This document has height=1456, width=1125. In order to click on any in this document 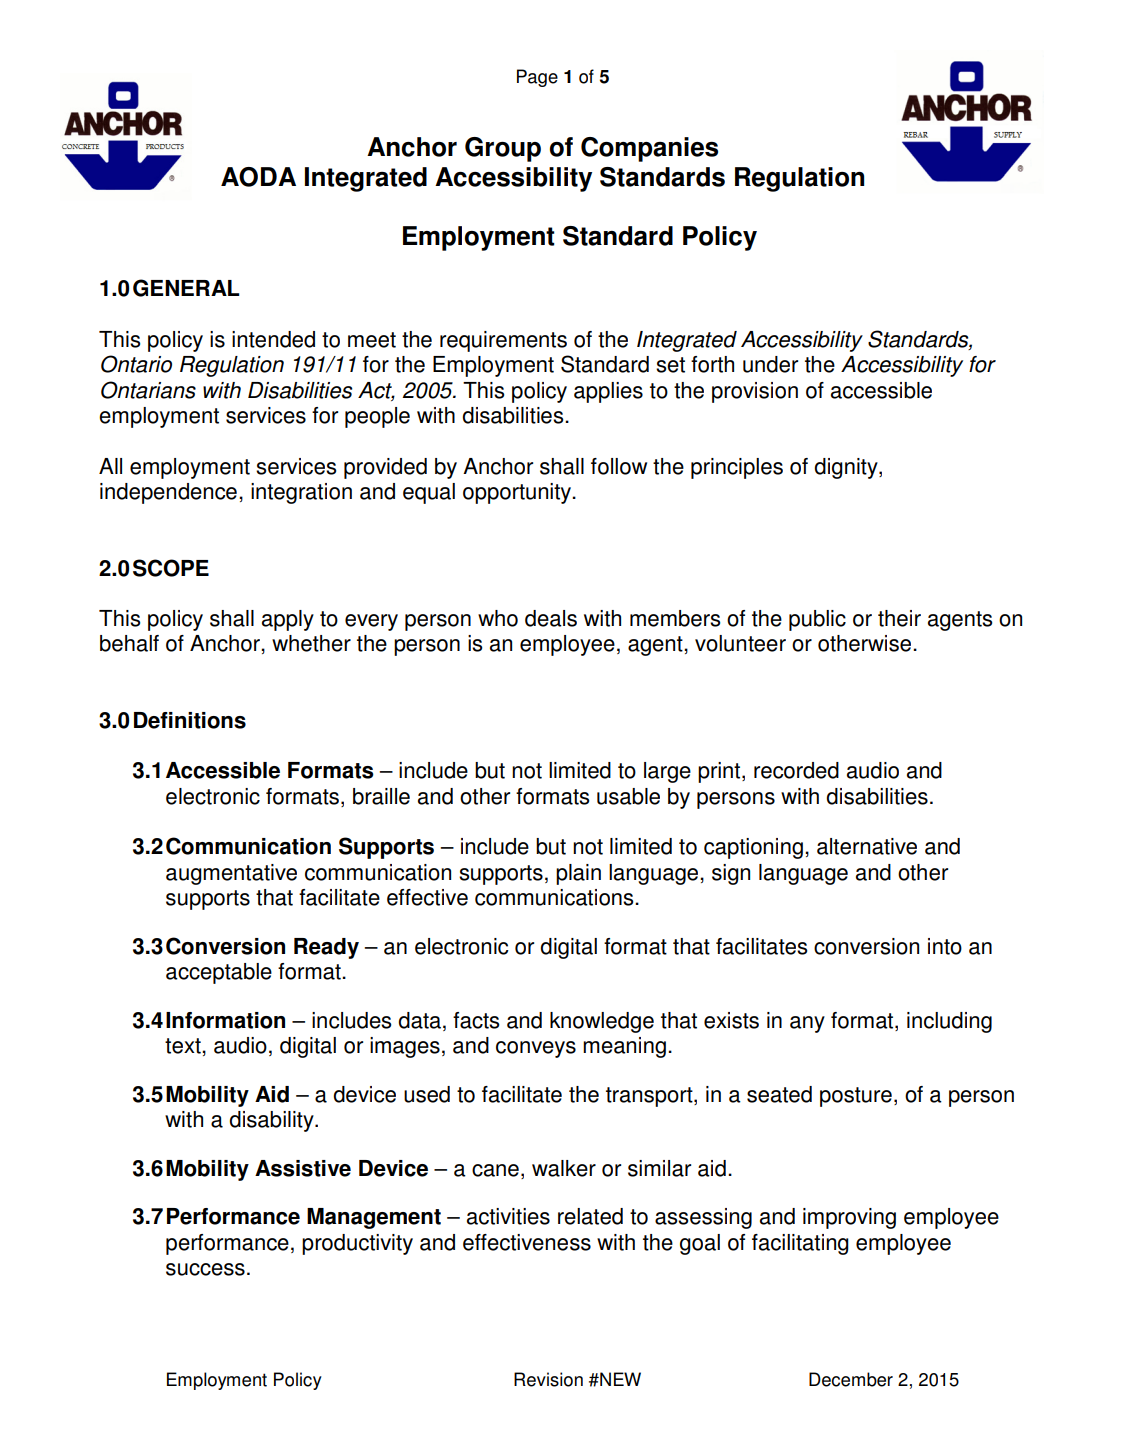, I will do `click(807, 1024)`.
